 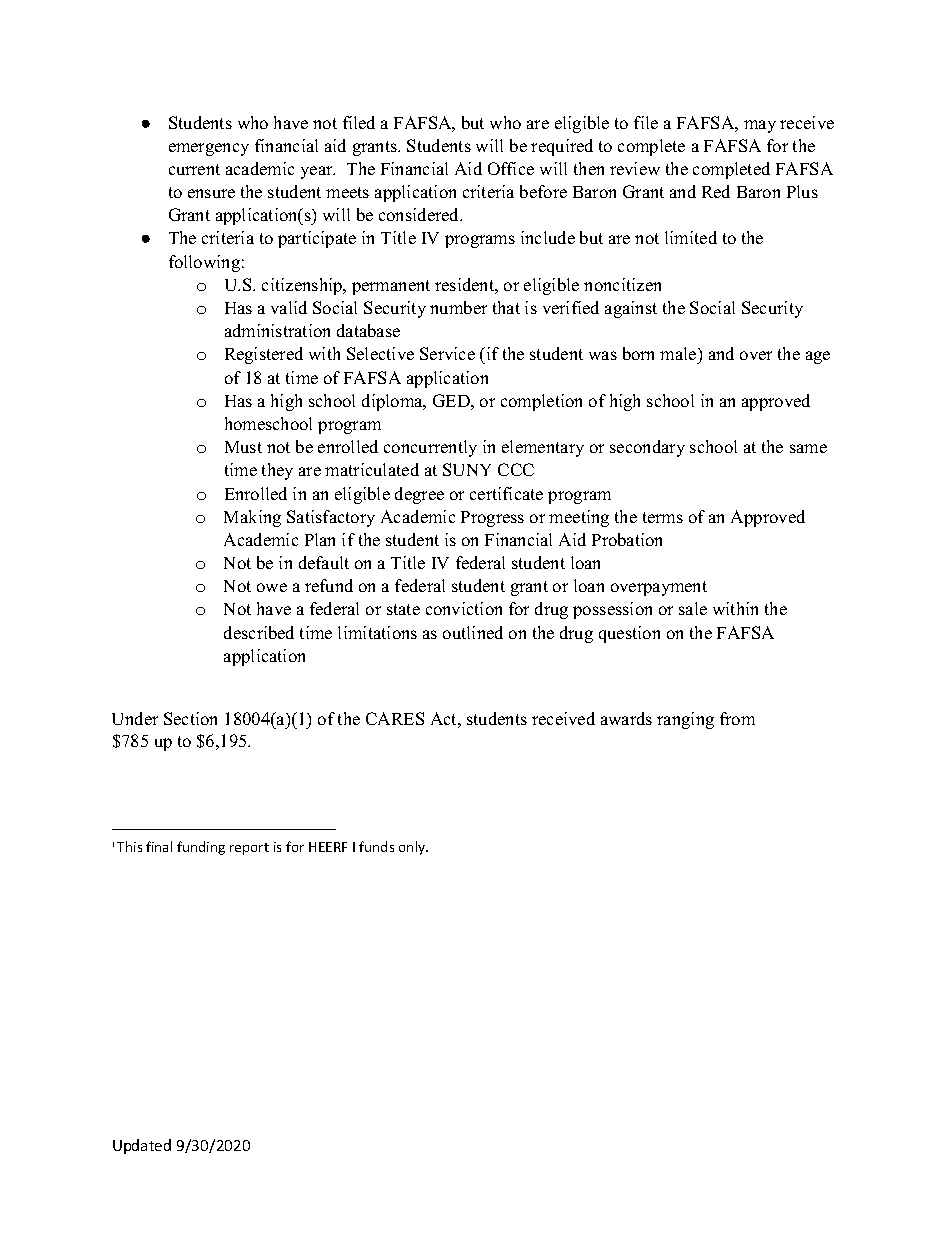 I want to click on from, so click(x=737, y=718).
